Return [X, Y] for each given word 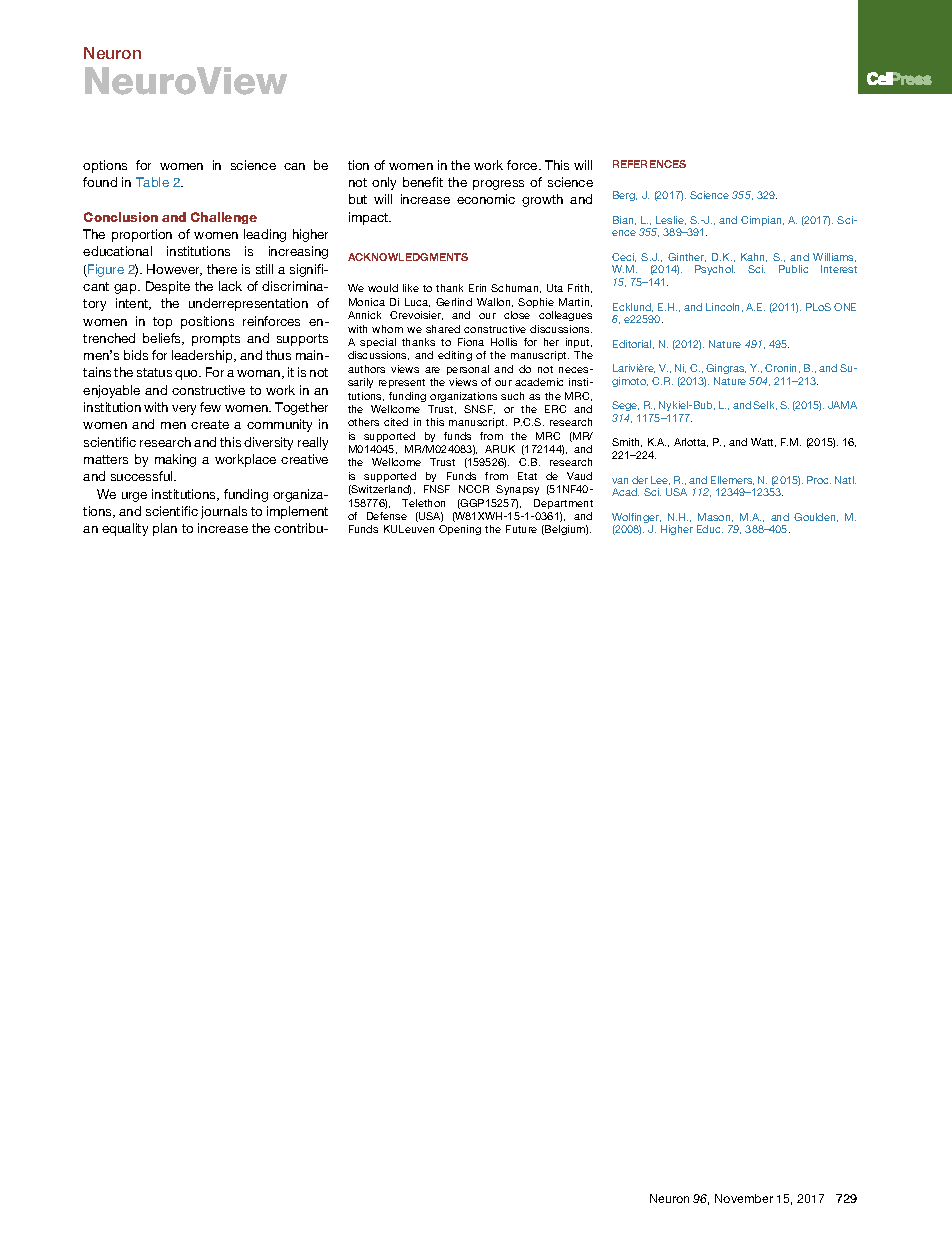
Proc [819, 480]
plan [165, 529]
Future [521, 529]
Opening [460, 530]
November [744, 1198]
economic [486, 199]
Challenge [224, 218]
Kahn [754, 257]
